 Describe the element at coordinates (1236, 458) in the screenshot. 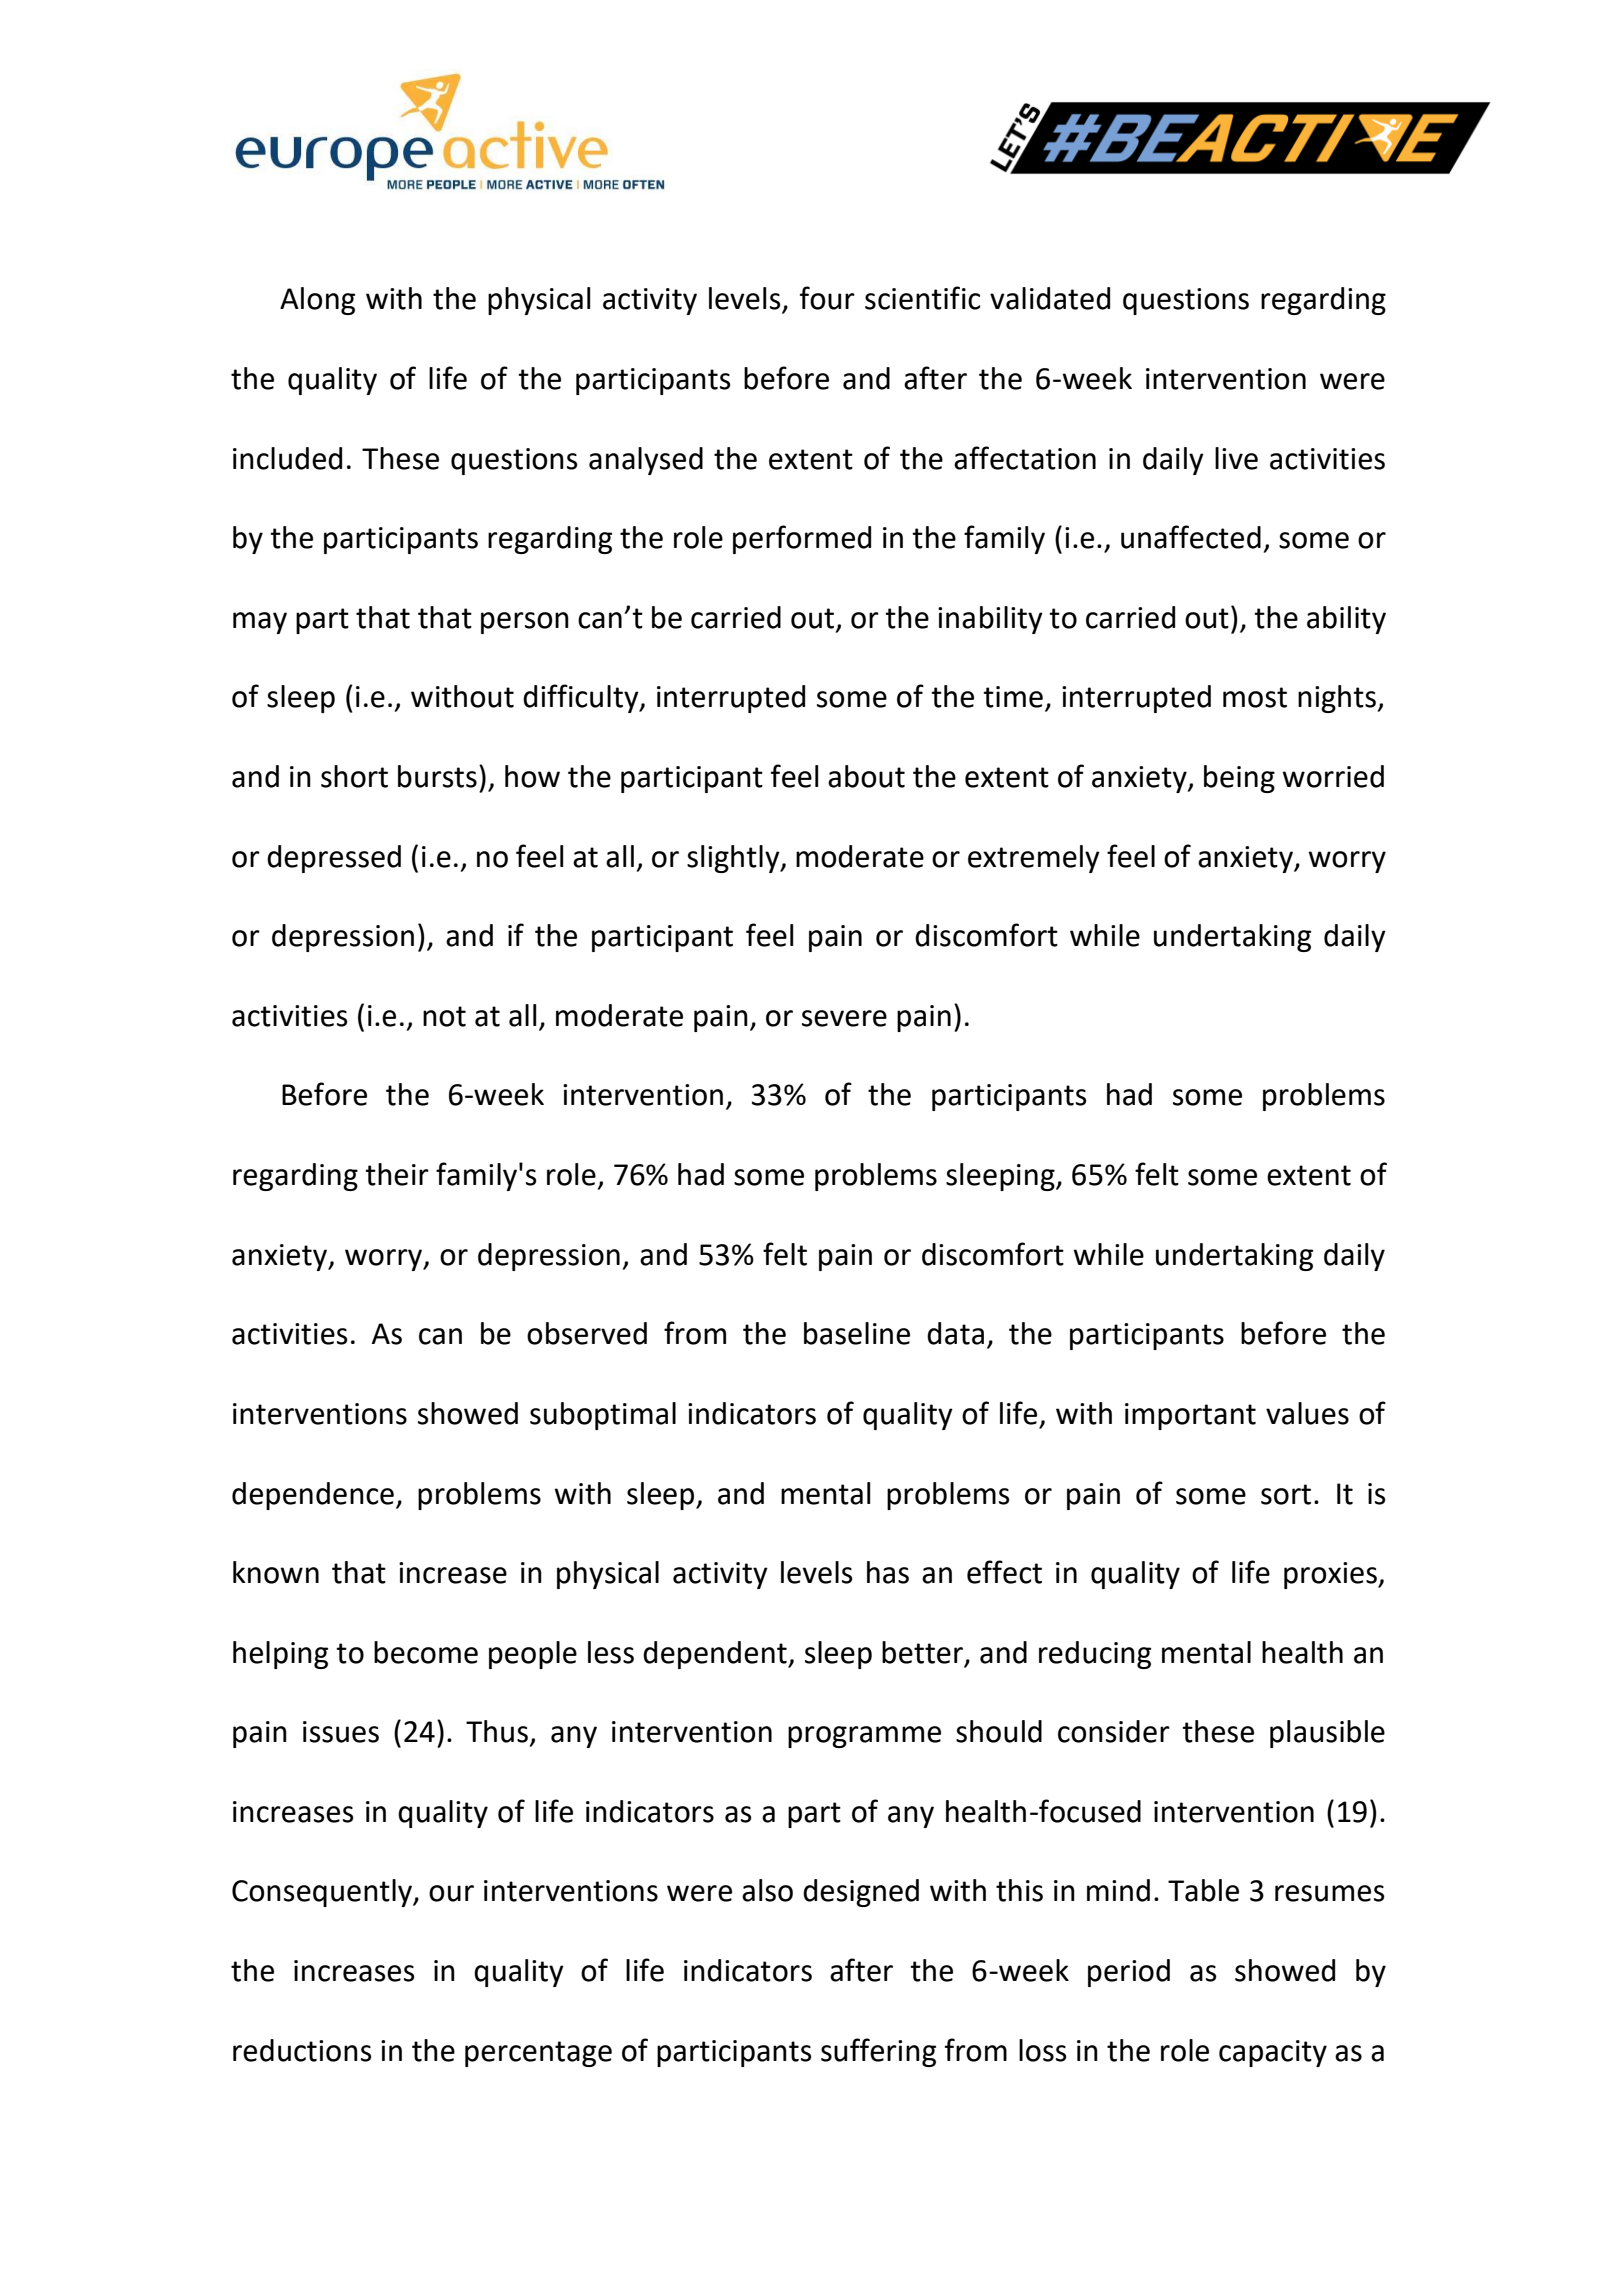

I see `live` at that location.
